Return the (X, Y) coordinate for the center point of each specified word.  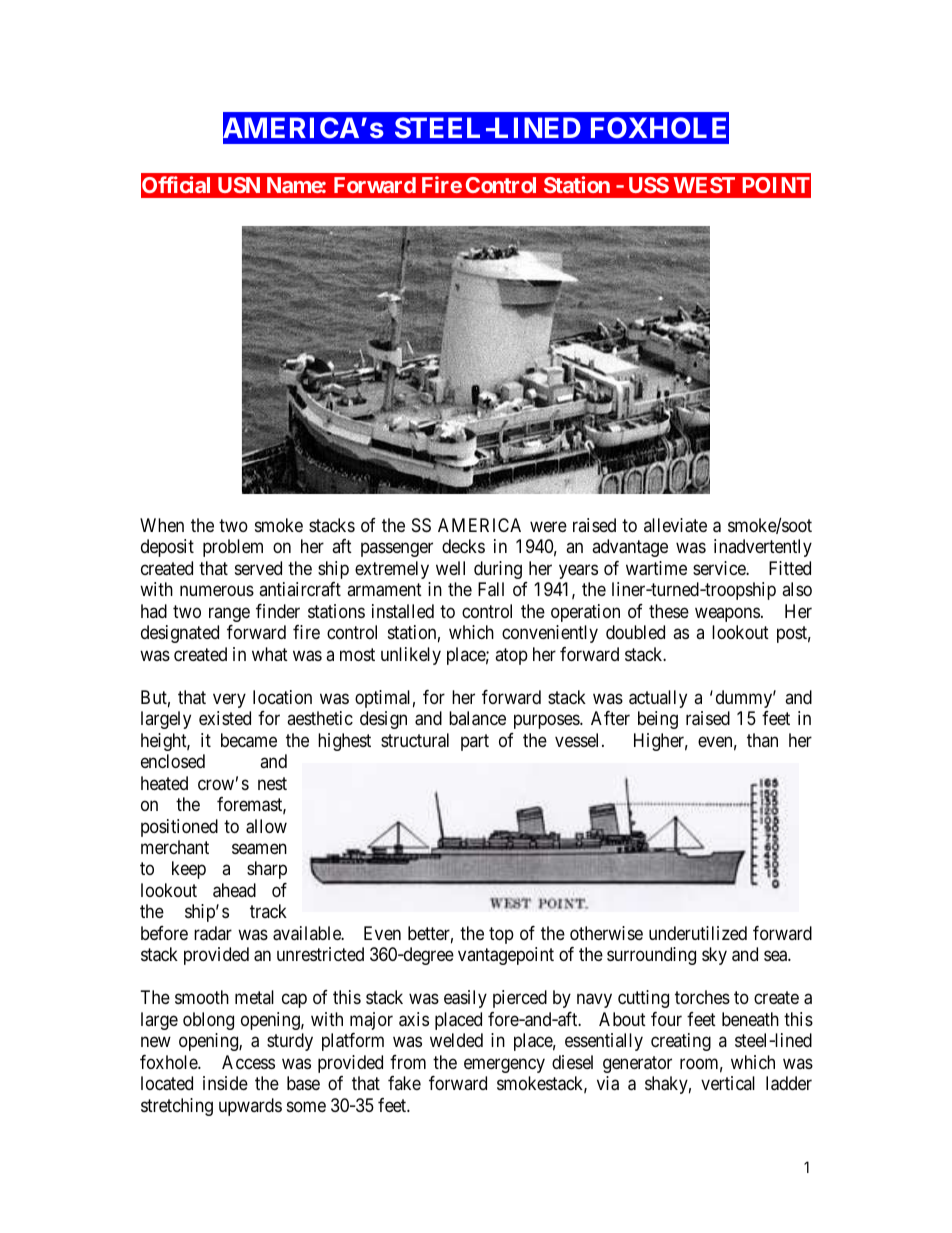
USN (239, 185)
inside (225, 1083)
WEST (704, 185)
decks (463, 546)
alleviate (675, 525)
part (475, 742)
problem (233, 548)
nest (272, 783)
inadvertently (763, 548)
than (762, 740)
